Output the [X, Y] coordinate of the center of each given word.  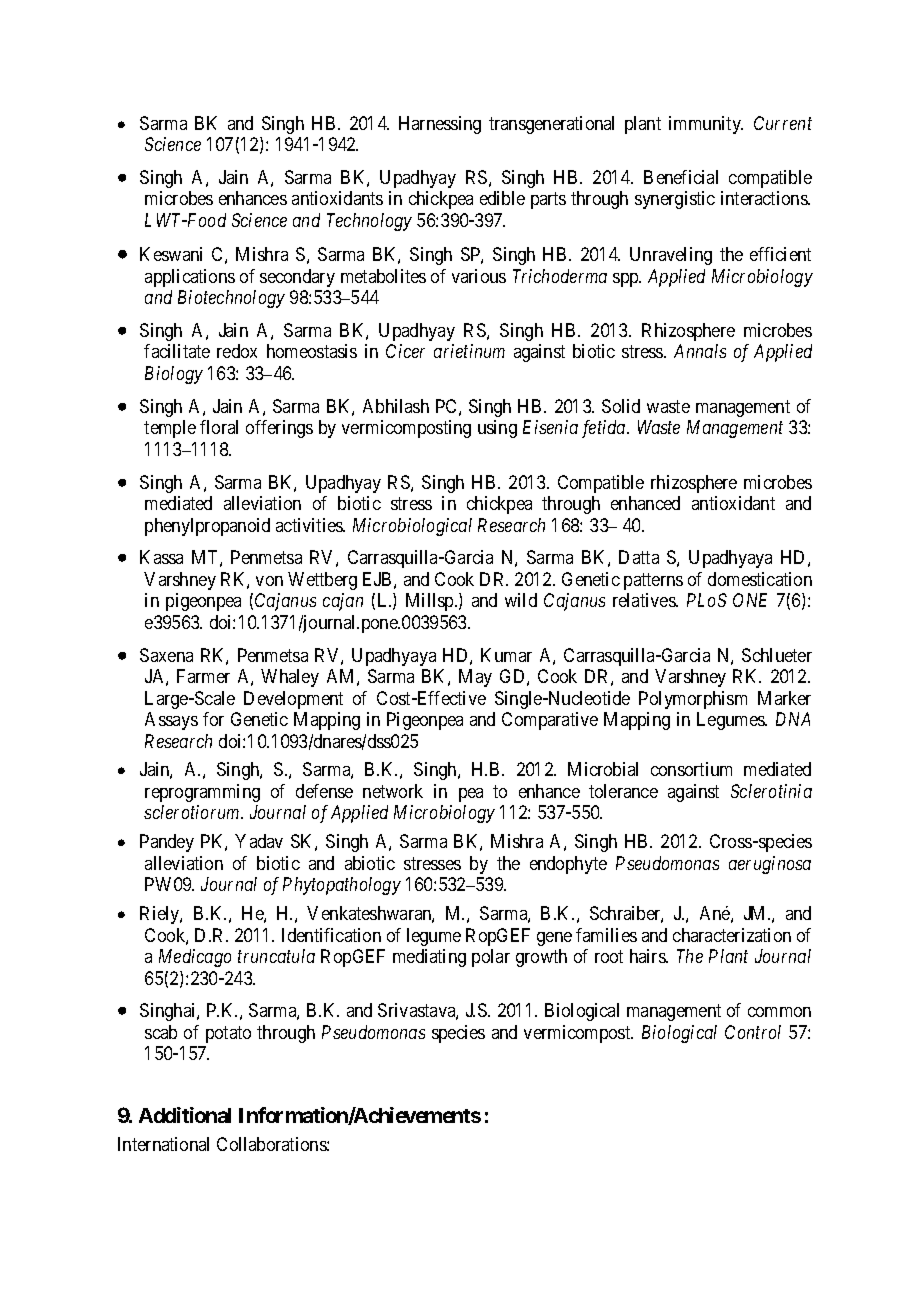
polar [491, 958]
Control [753, 1032]
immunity [706, 125]
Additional [185, 1115]
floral [219, 427]
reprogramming [202, 793]
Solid [621, 406]
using [497, 429]
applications [190, 278]
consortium [691, 769]
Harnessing [440, 125]
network [393, 791]
